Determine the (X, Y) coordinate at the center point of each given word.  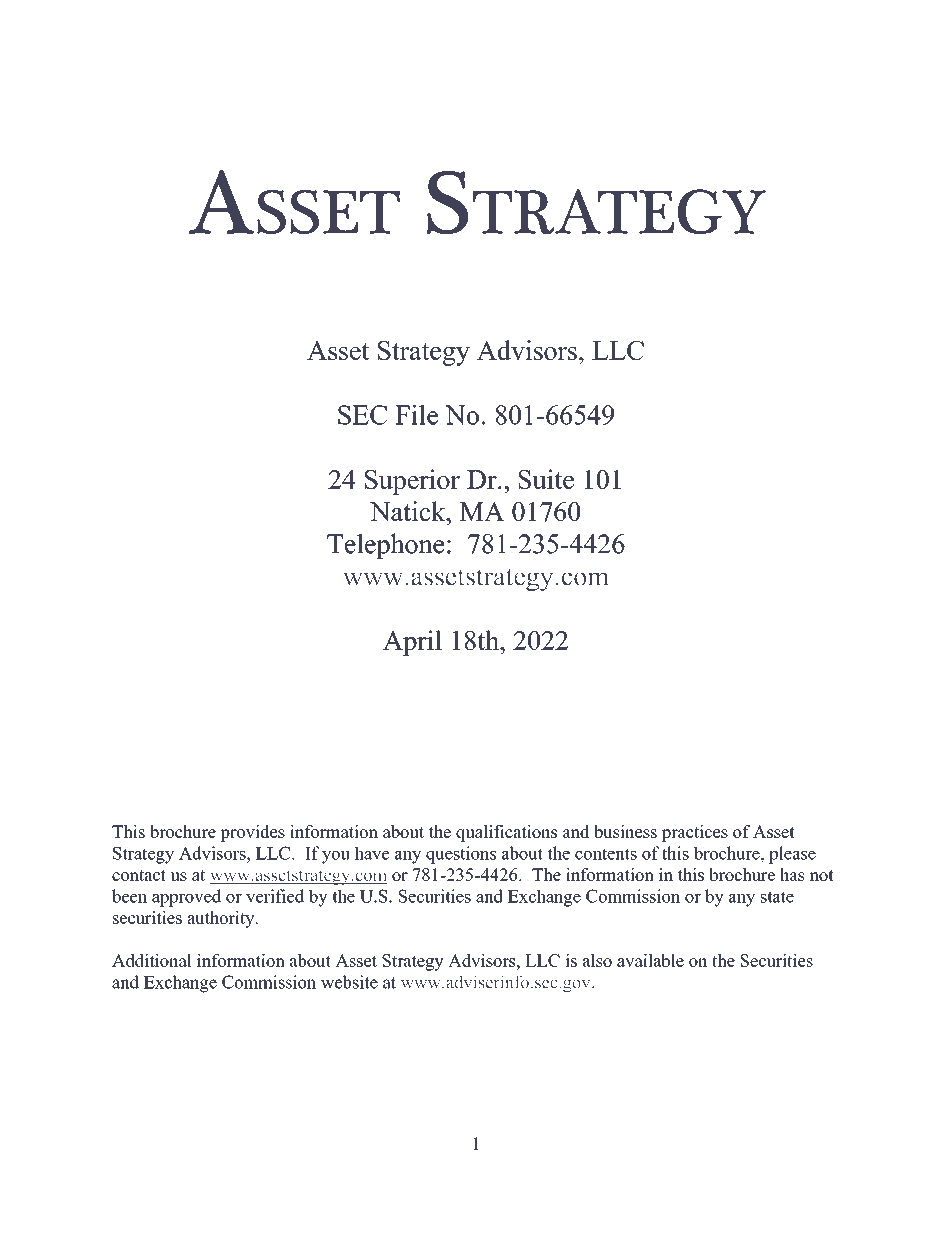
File (416, 415)
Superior (412, 482)
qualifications (506, 833)
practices (695, 833)
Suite (546, 479)
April (412, 643)
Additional (152, 960)
